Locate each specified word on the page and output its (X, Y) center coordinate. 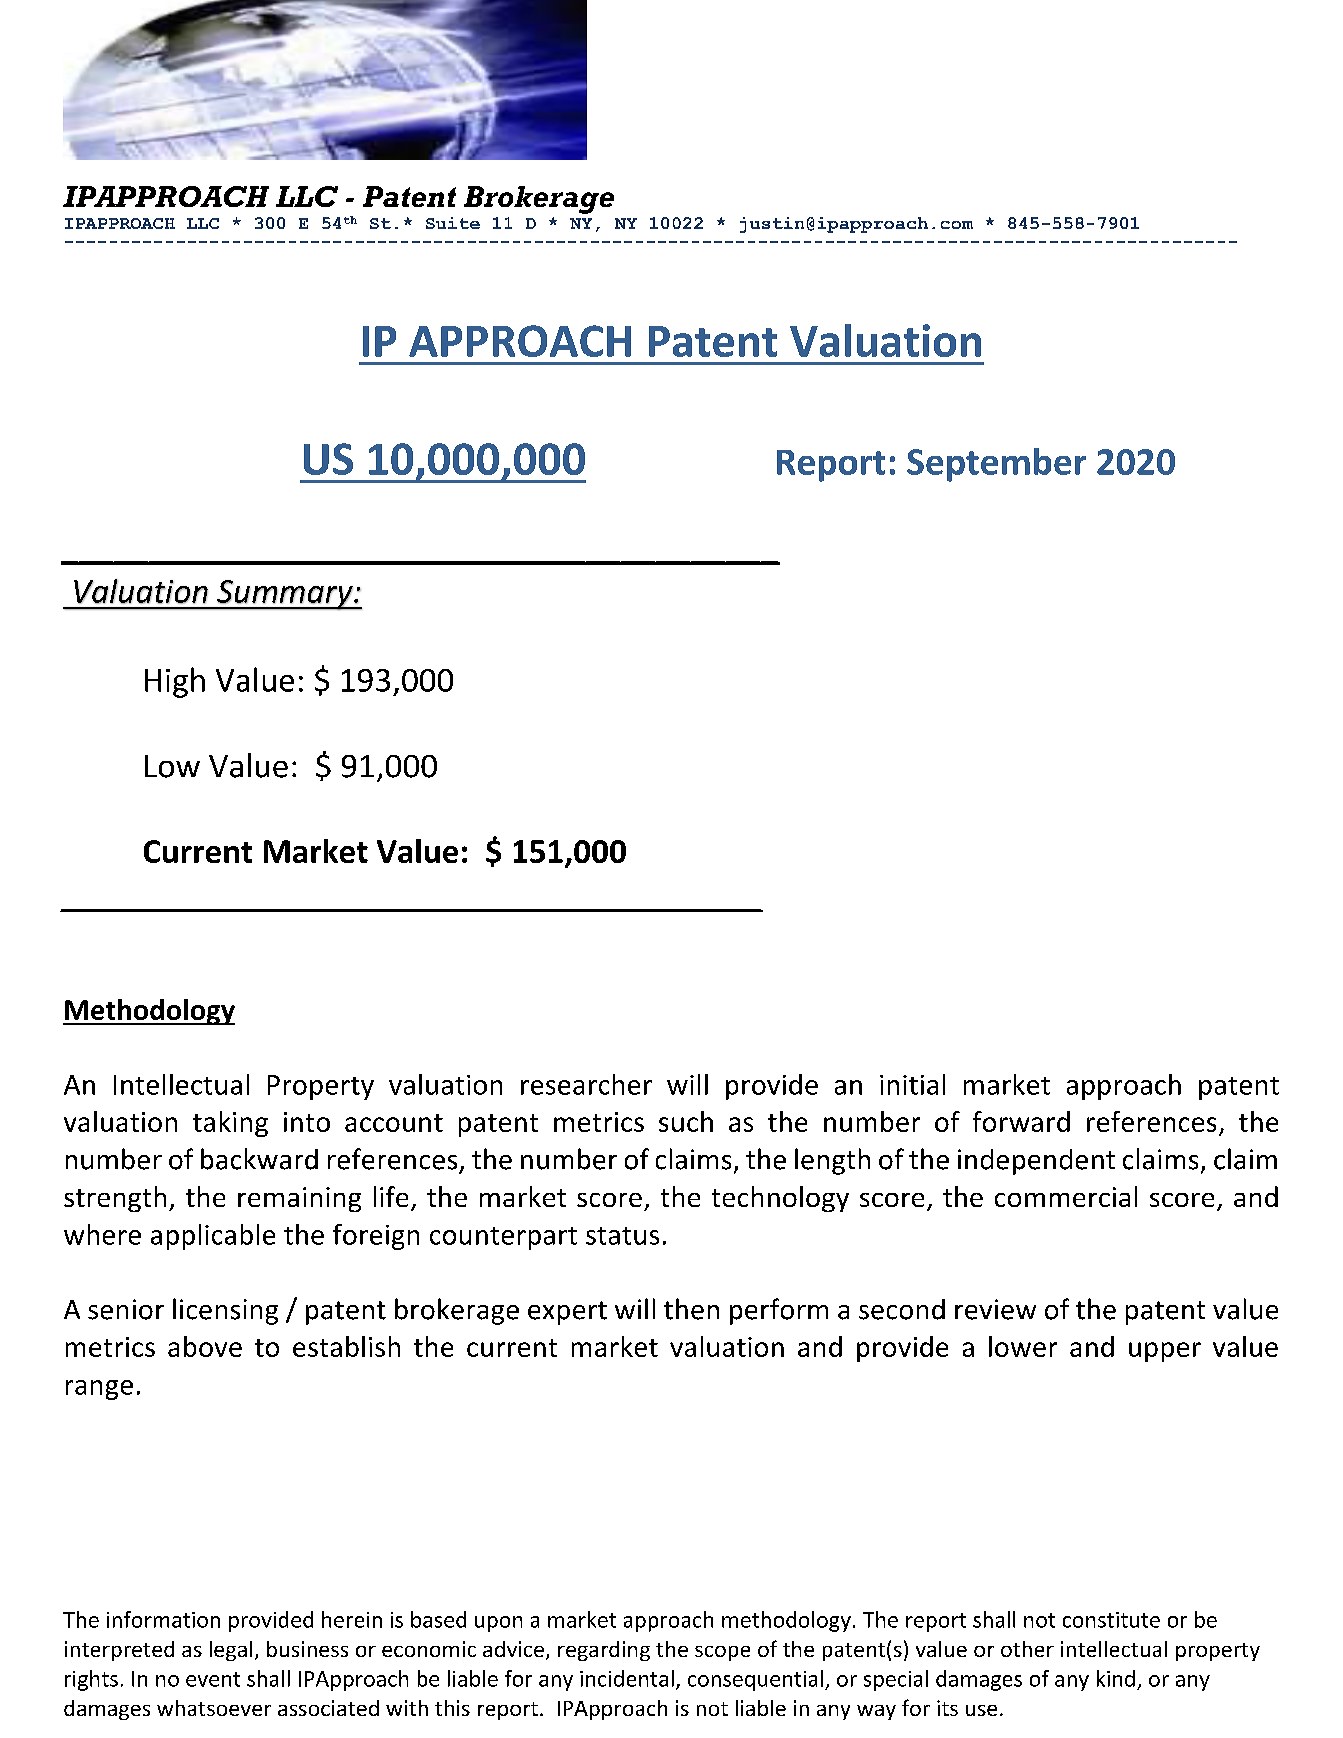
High (175, 682)
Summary (285, 595)
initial (912, 1084)
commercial (1066, 1196)
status (622, 1236)
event (213, 1679)
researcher (586, 1084)
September (996, 465)
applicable (213, 1237)
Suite (453, 223)
